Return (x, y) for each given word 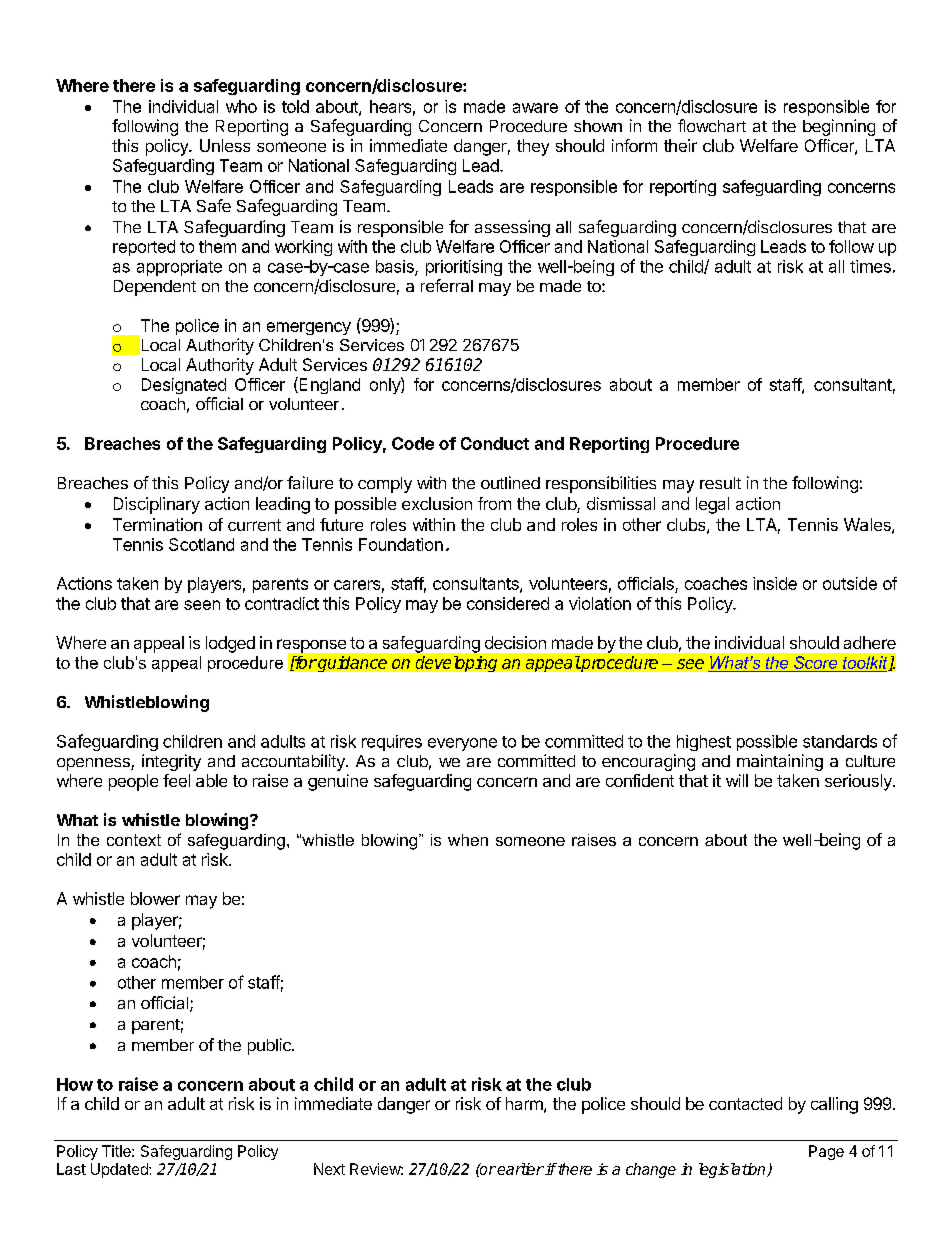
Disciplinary (157, 505)
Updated (120, 1170)
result (720, 483)
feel (176, 780)
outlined (510, 482)
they (533, 147)
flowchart (712, 125)
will (737, 780)
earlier (520, 1169)
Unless (225, 145)
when (468, 840)
